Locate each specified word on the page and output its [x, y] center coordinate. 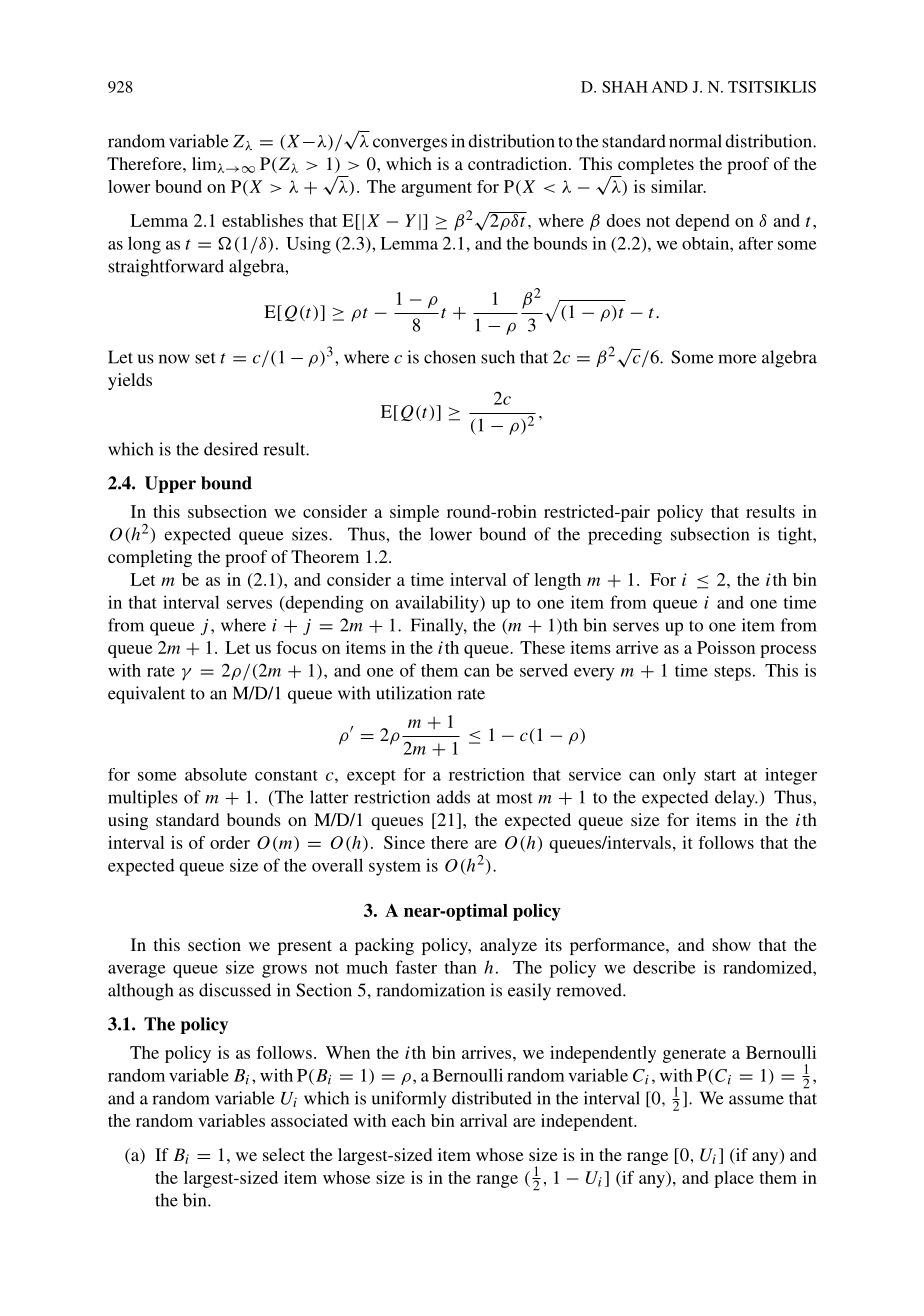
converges [410, 145]
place [734, 1179]
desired [231, 449]
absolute [216, 774]
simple [414, 513]
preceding [625, 536]
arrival [483, 1120]
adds [453, 797]
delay [736, 799]
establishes [262, 220]
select [284, 1154]
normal [695, 141]
